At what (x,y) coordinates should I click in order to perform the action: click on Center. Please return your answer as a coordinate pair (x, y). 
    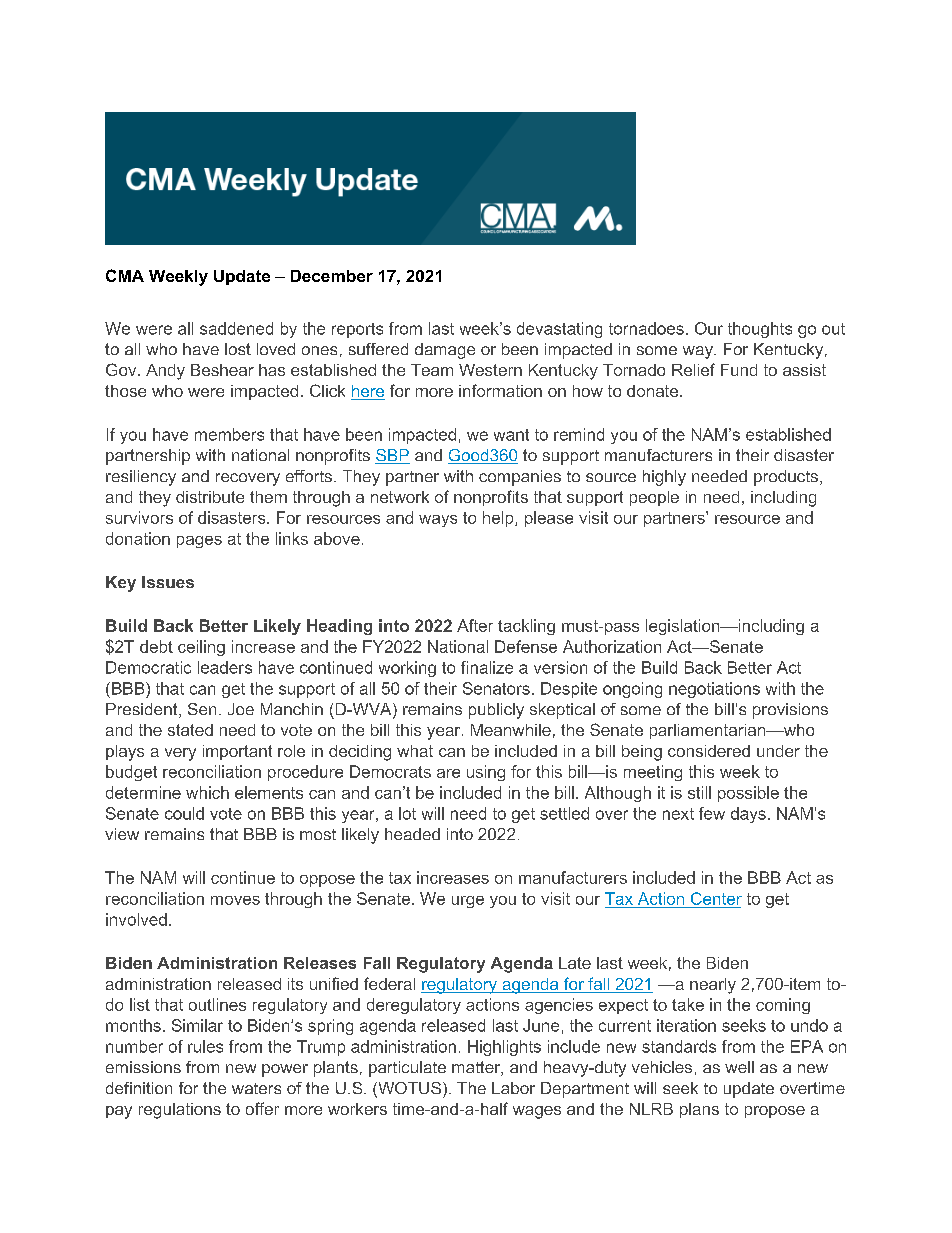
    Looking at the image, I should click on (716, 898).
